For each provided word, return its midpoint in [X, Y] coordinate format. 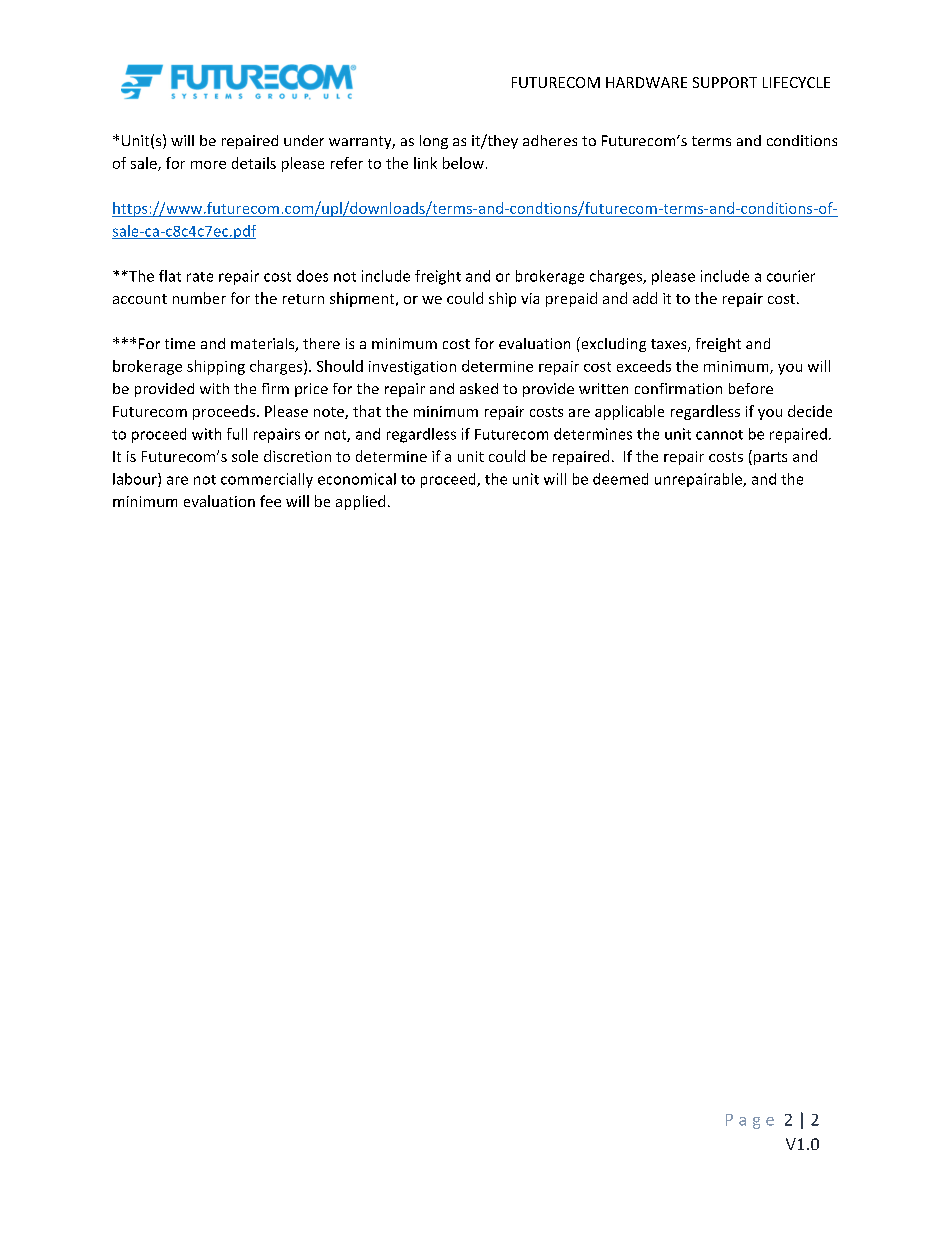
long [434, 142]
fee [270, 501]
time [180, 343]
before [751, 388]
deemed [620, 479]
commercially [267, 480]
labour [136, 480]
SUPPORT [725, 82]
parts [770, 458]
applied [360, 502]
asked [479, 388]
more [208, 165]
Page [750, 1121]
